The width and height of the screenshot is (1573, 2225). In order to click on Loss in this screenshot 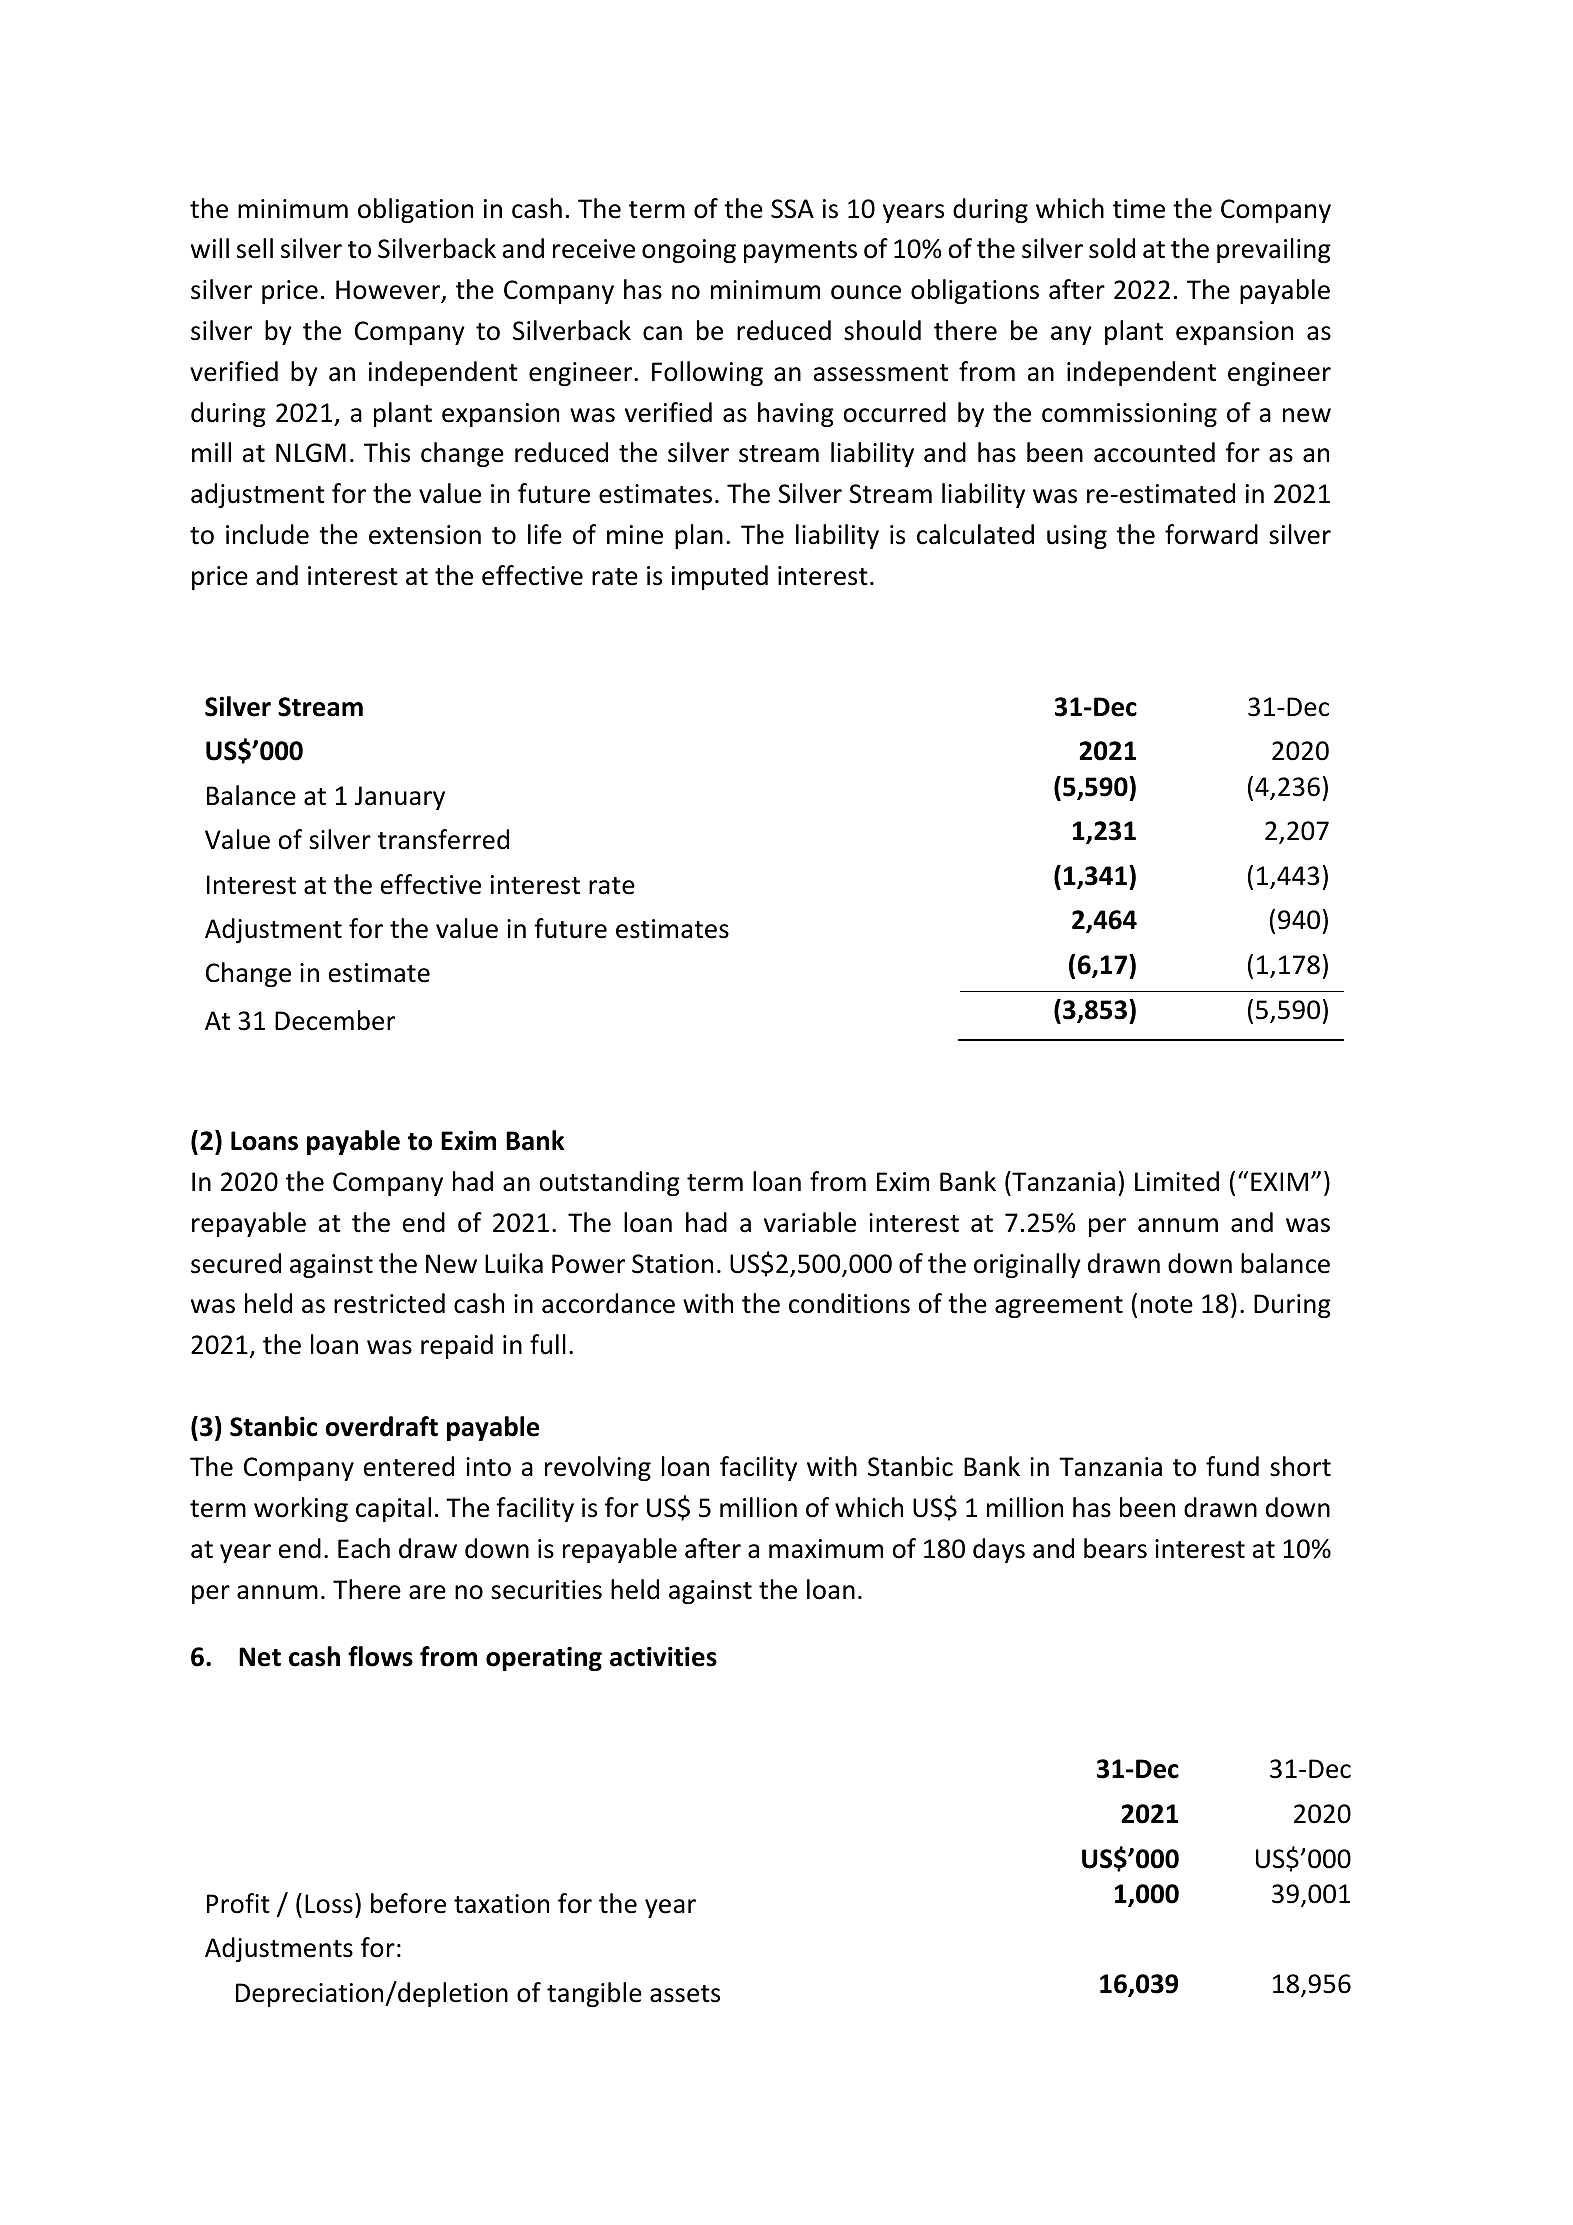, I will do `click(329, 1904)`.
